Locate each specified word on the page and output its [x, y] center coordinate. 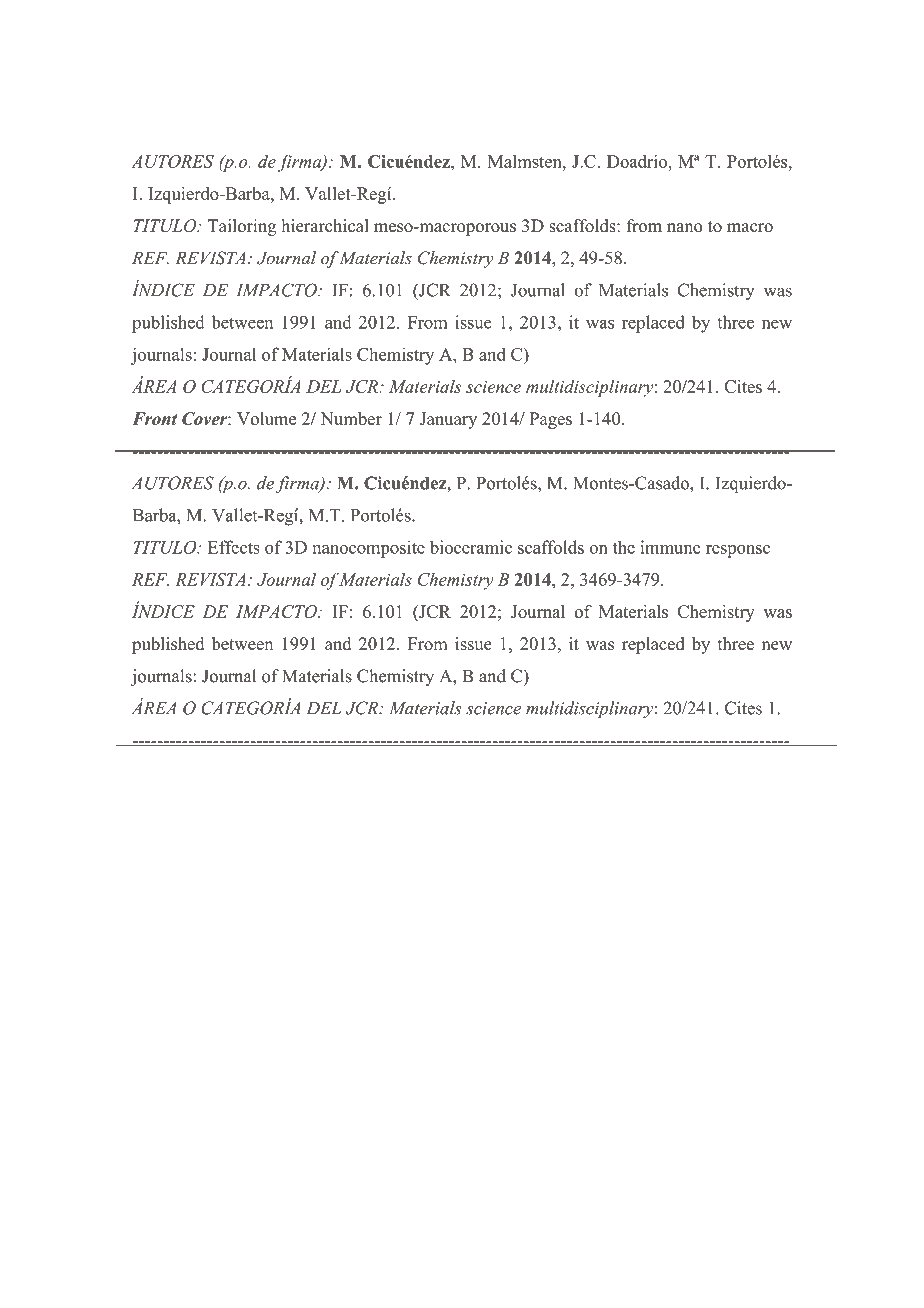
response [738, 551]
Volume [266, 418]
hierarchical [325, 225]
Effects [234, 547]
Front [154, 418]
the [624, 547]
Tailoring [241, 227]
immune [671, 547]
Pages [550, 420]
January [448, 420]
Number [351, 418]
